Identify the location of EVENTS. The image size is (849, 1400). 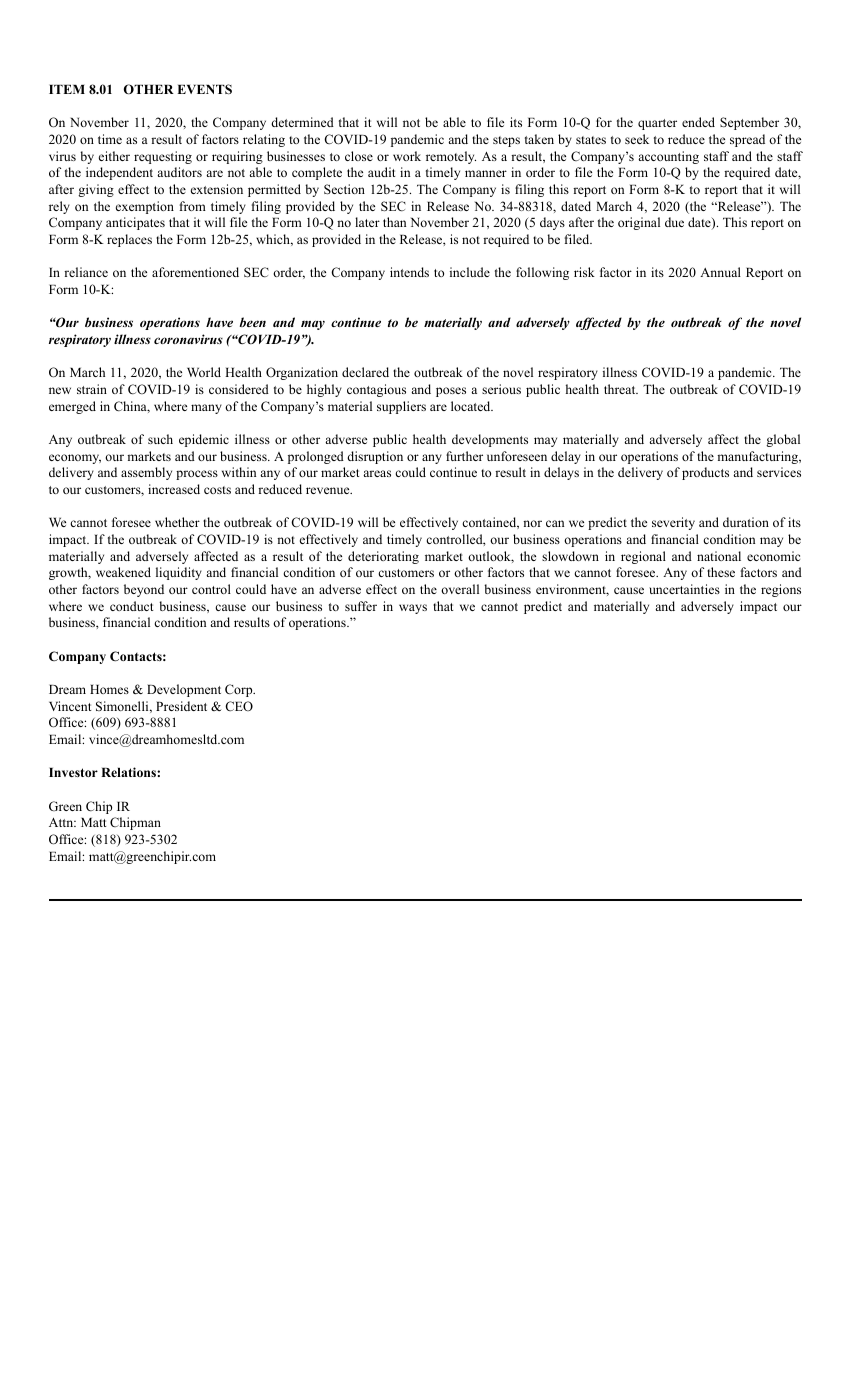
(204, 89).
